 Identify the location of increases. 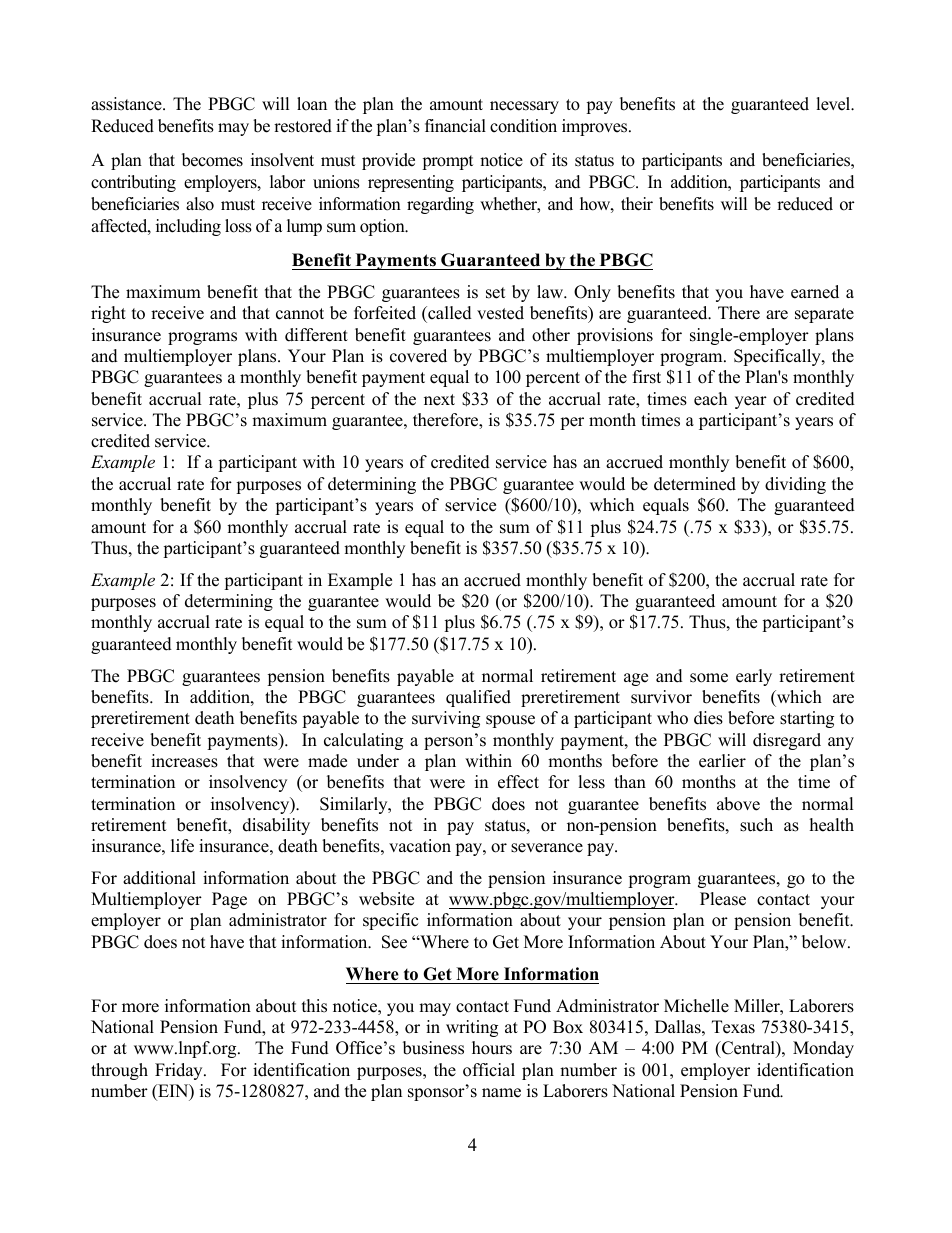
(184, 761).
